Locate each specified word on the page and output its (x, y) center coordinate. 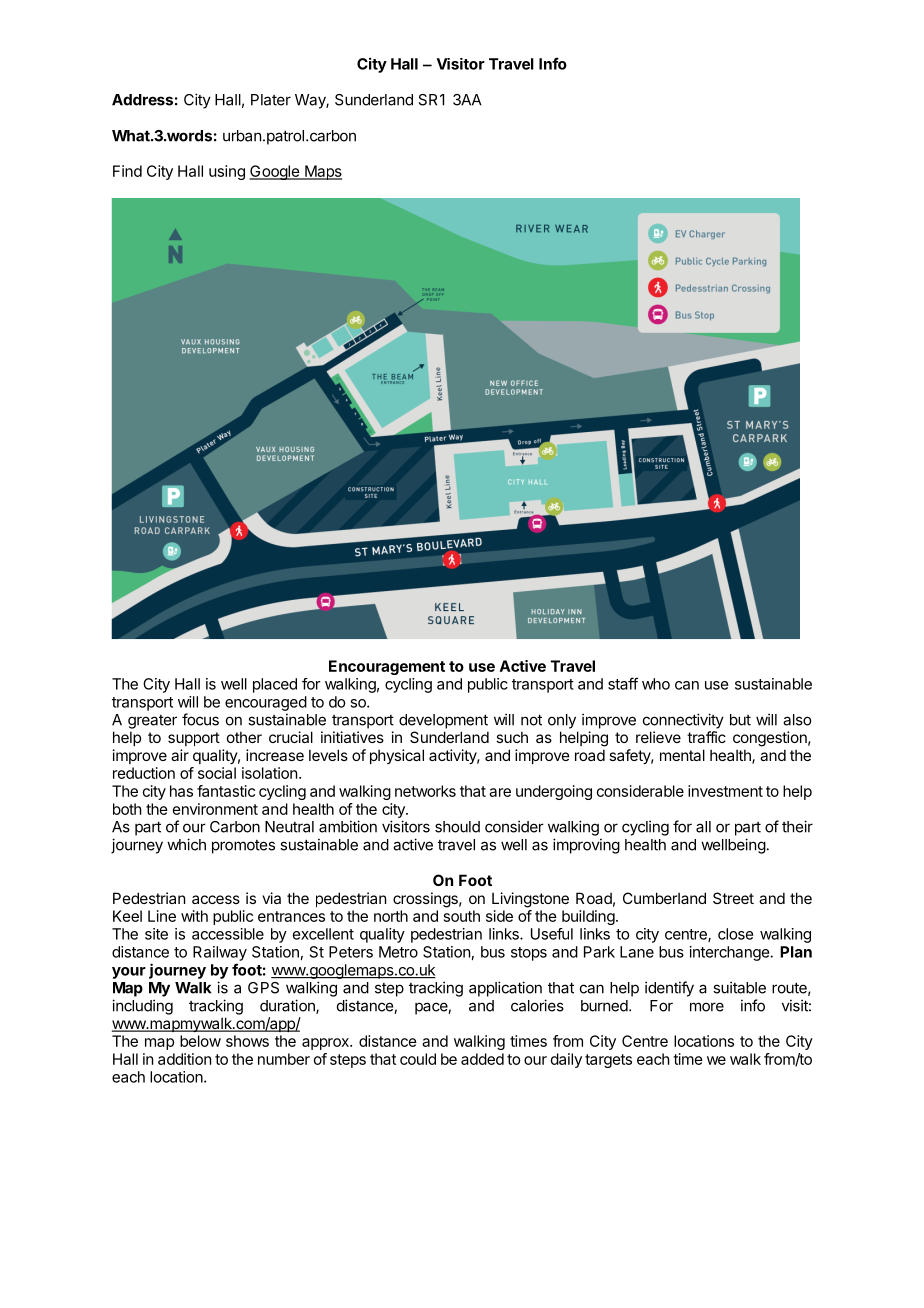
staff (623, 683)
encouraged (266, 703)
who (656, 684)
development (443, 721)
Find (127, 171)
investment (725, 791)
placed (275, 685)
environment (215, 809)
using (227, 172)
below (200, 1041)
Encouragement (387, 667)
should (457, 827)
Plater (271, 100)
